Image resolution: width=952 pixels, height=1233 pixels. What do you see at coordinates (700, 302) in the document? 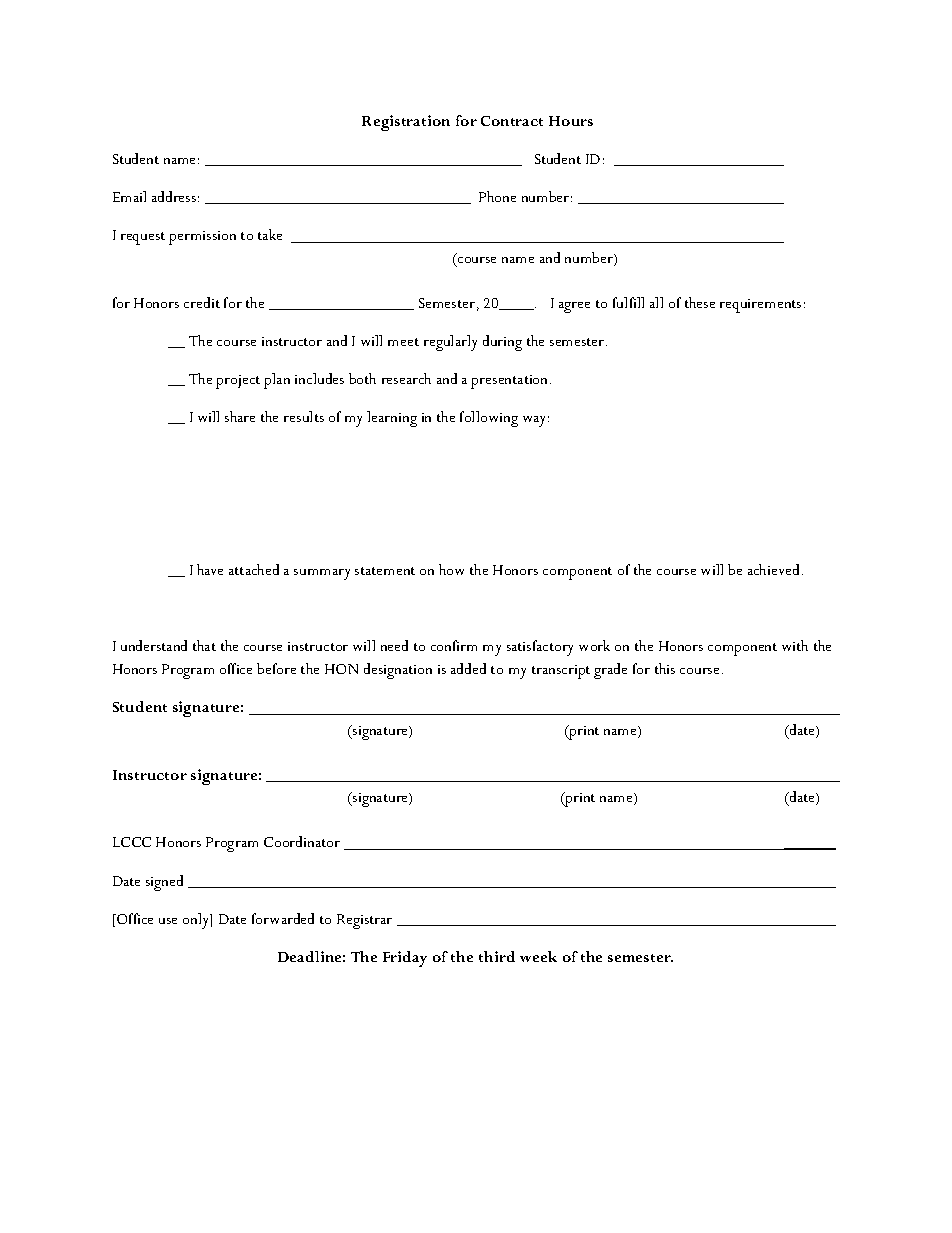
I see `these` at bounding box center [700, 302].
